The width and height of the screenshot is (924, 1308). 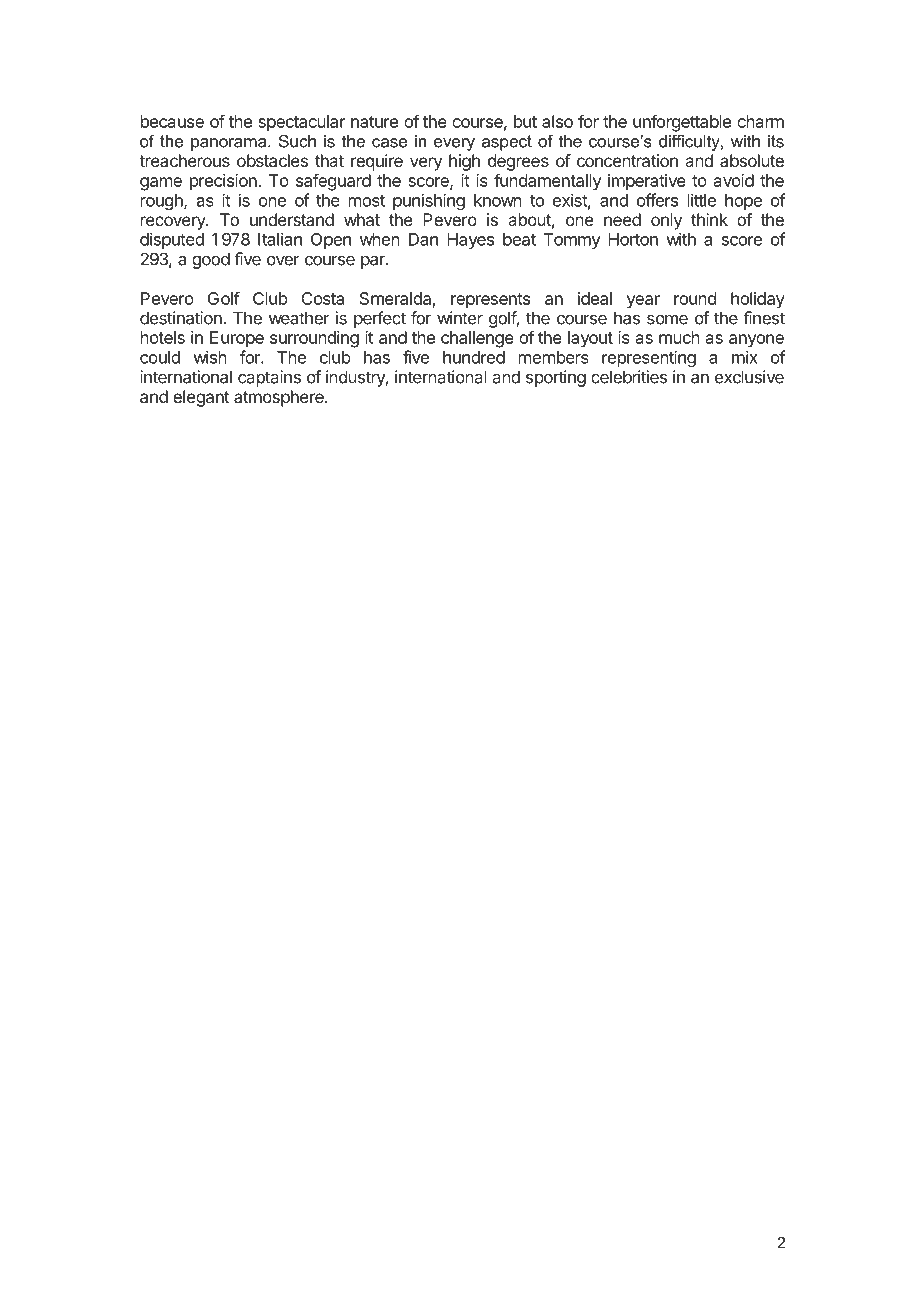 What do you see at coordinates (490, 301) in the screenshot?
I see `represents` at bounding box center [490, 301].
